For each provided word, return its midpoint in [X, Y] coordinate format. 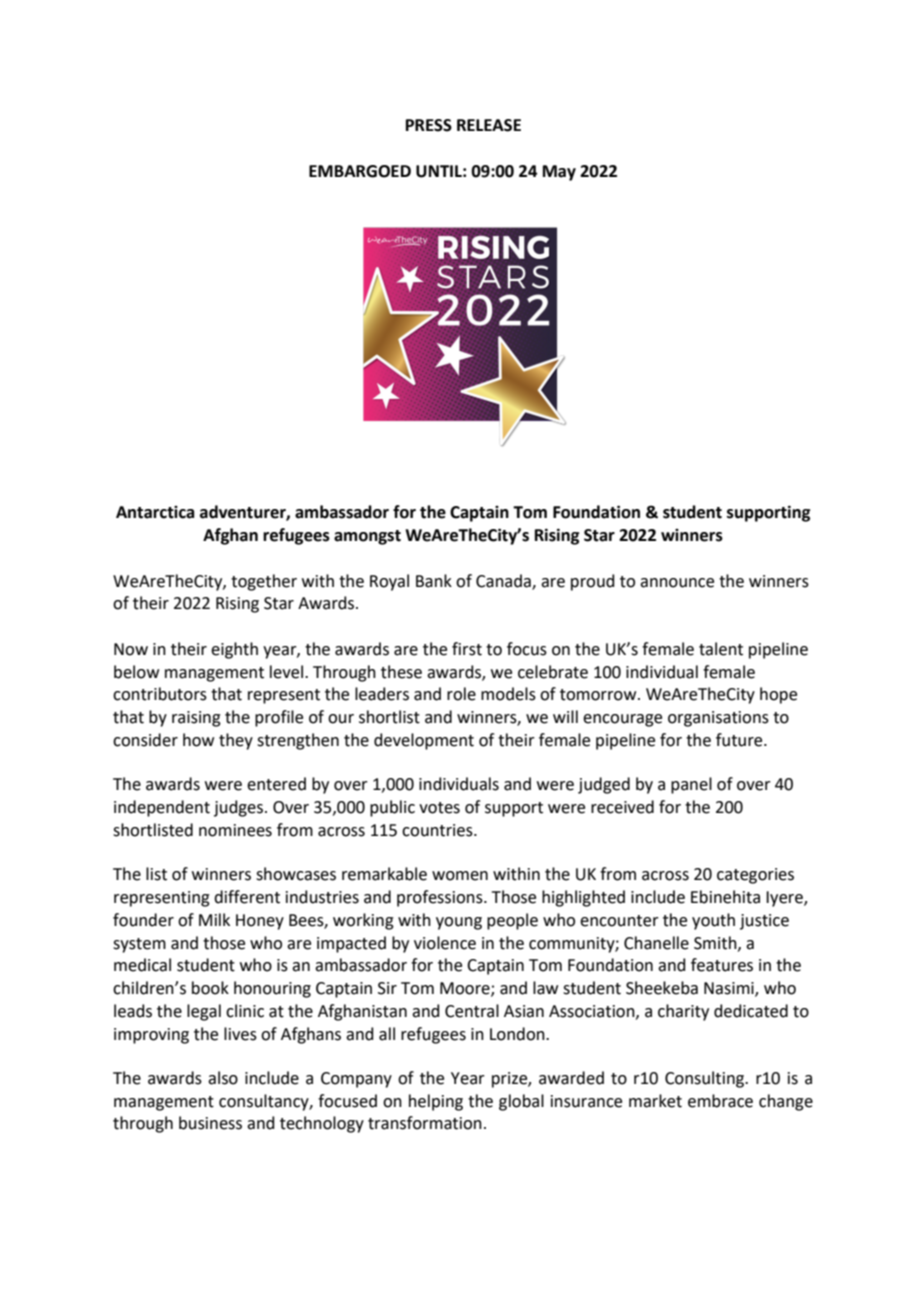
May [559, 173]
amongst [367, 537]
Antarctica [155, 512]
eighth [234, 650]
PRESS [429, 125]
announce [677, 583]
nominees [235, 830]
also [223, 1078]
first [467, 649]
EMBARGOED [360, 171]
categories [755, 876]
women [460, 876]
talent [721, 649]
